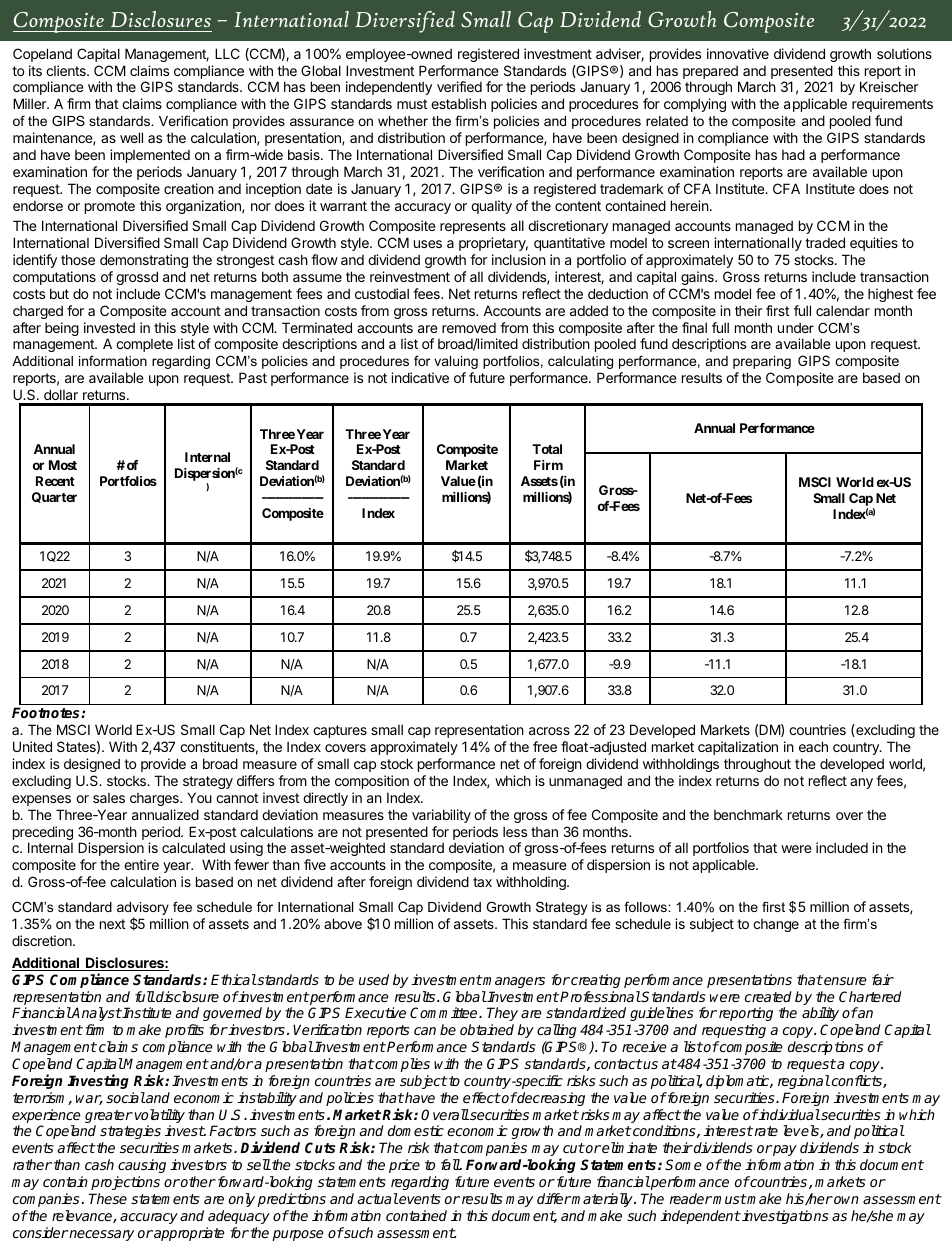  Describe the element at coordinates (125, 1183) in the image. I see `projections` at that location.
